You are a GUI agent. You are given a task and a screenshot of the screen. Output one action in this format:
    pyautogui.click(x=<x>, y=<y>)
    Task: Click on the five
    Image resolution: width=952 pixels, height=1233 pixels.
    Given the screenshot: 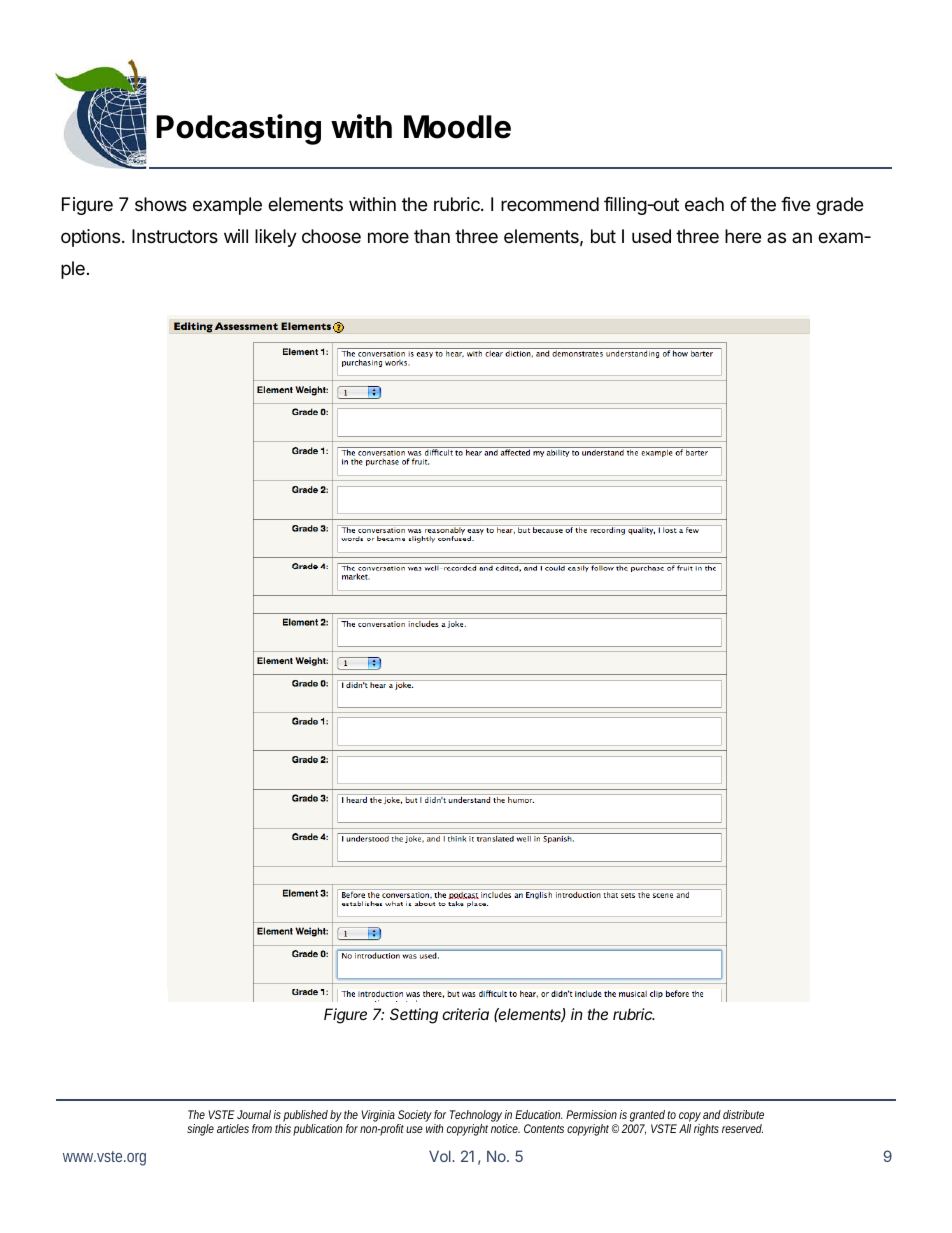 What is the action you would take?
    pyautogui.click(x=795, y=204)
